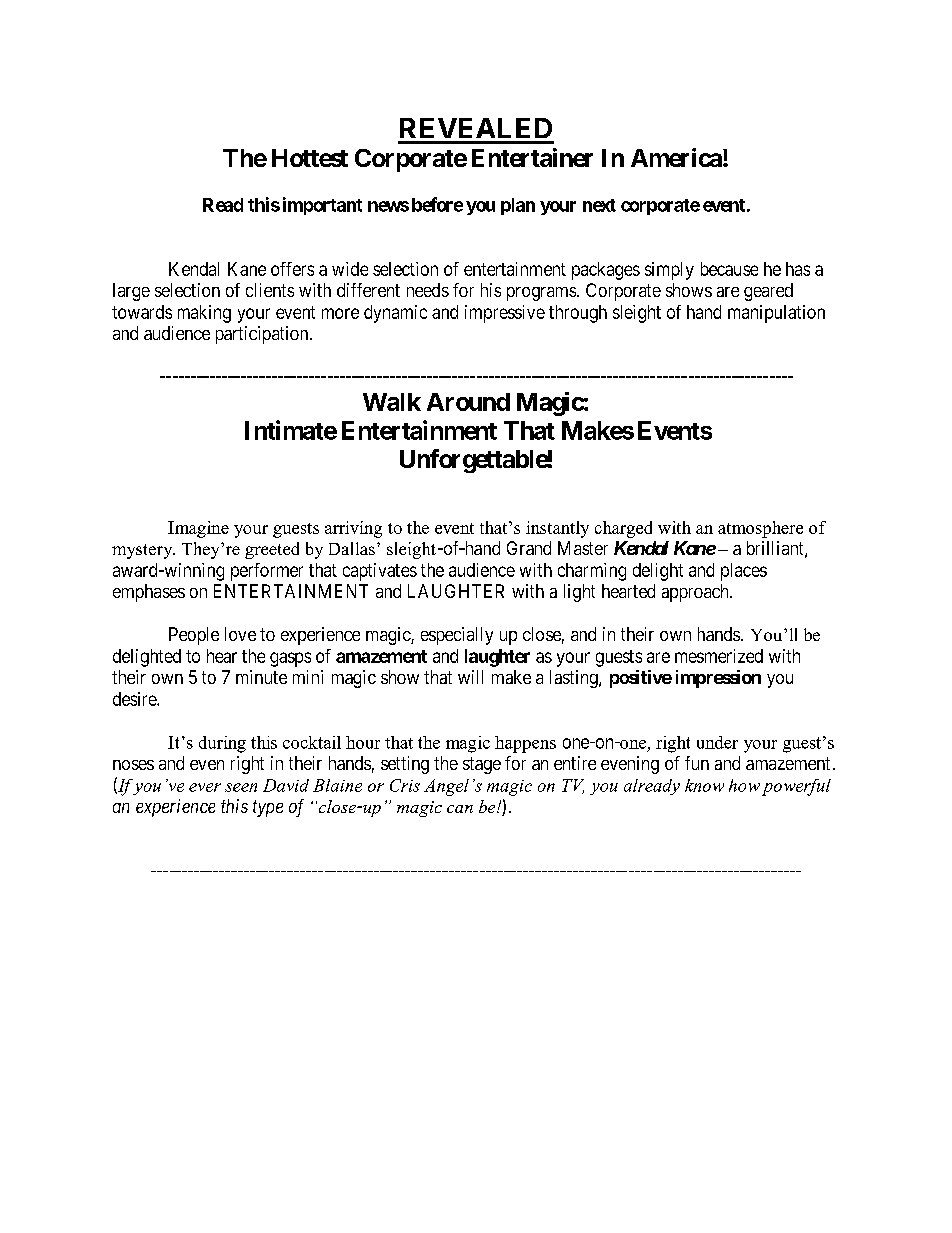 Image resolution: width=952 pixels, height=1233 pixels. I want to click on especially, so click(457, 636).
